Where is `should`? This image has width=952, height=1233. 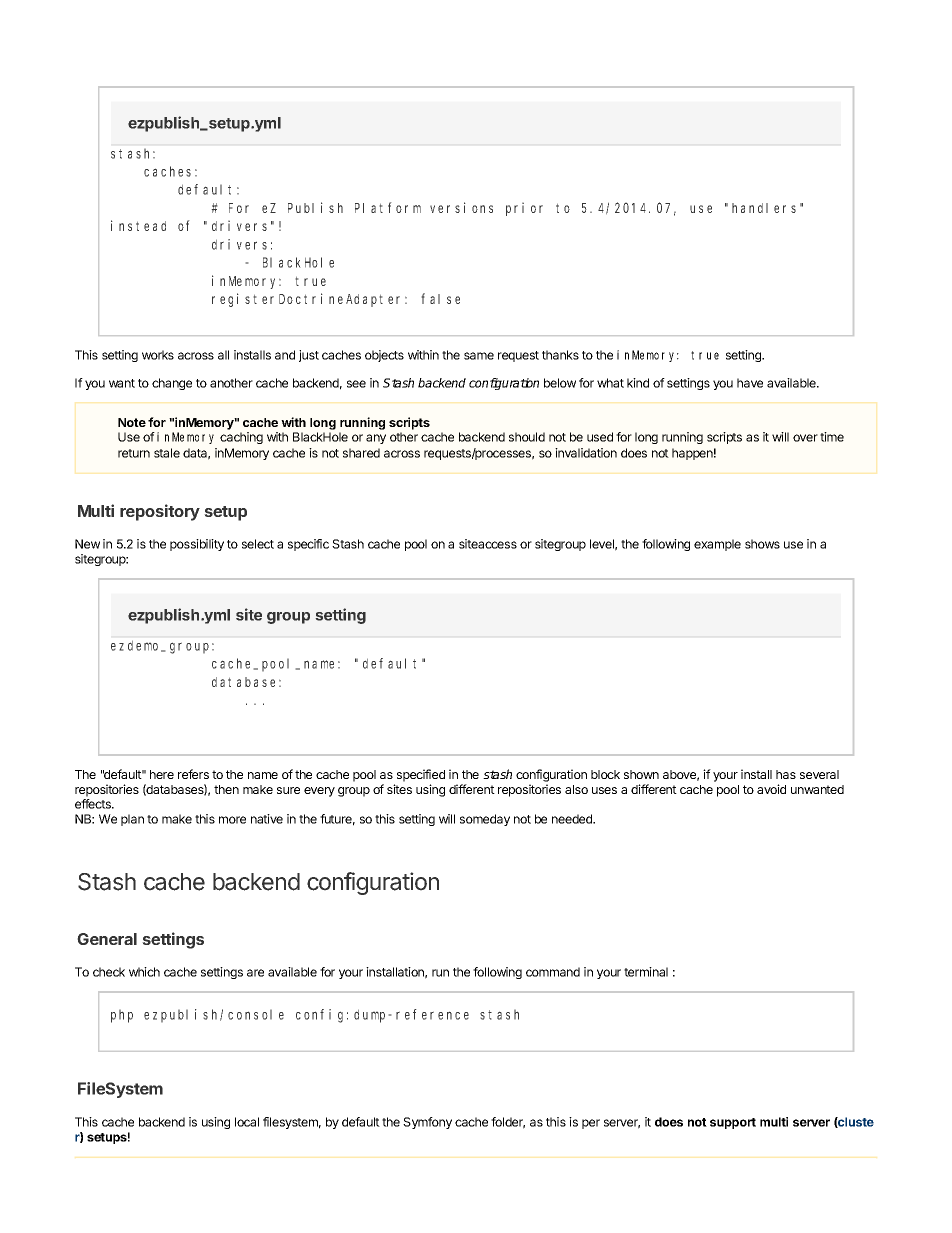 should is located at coordinates (527, 437).
